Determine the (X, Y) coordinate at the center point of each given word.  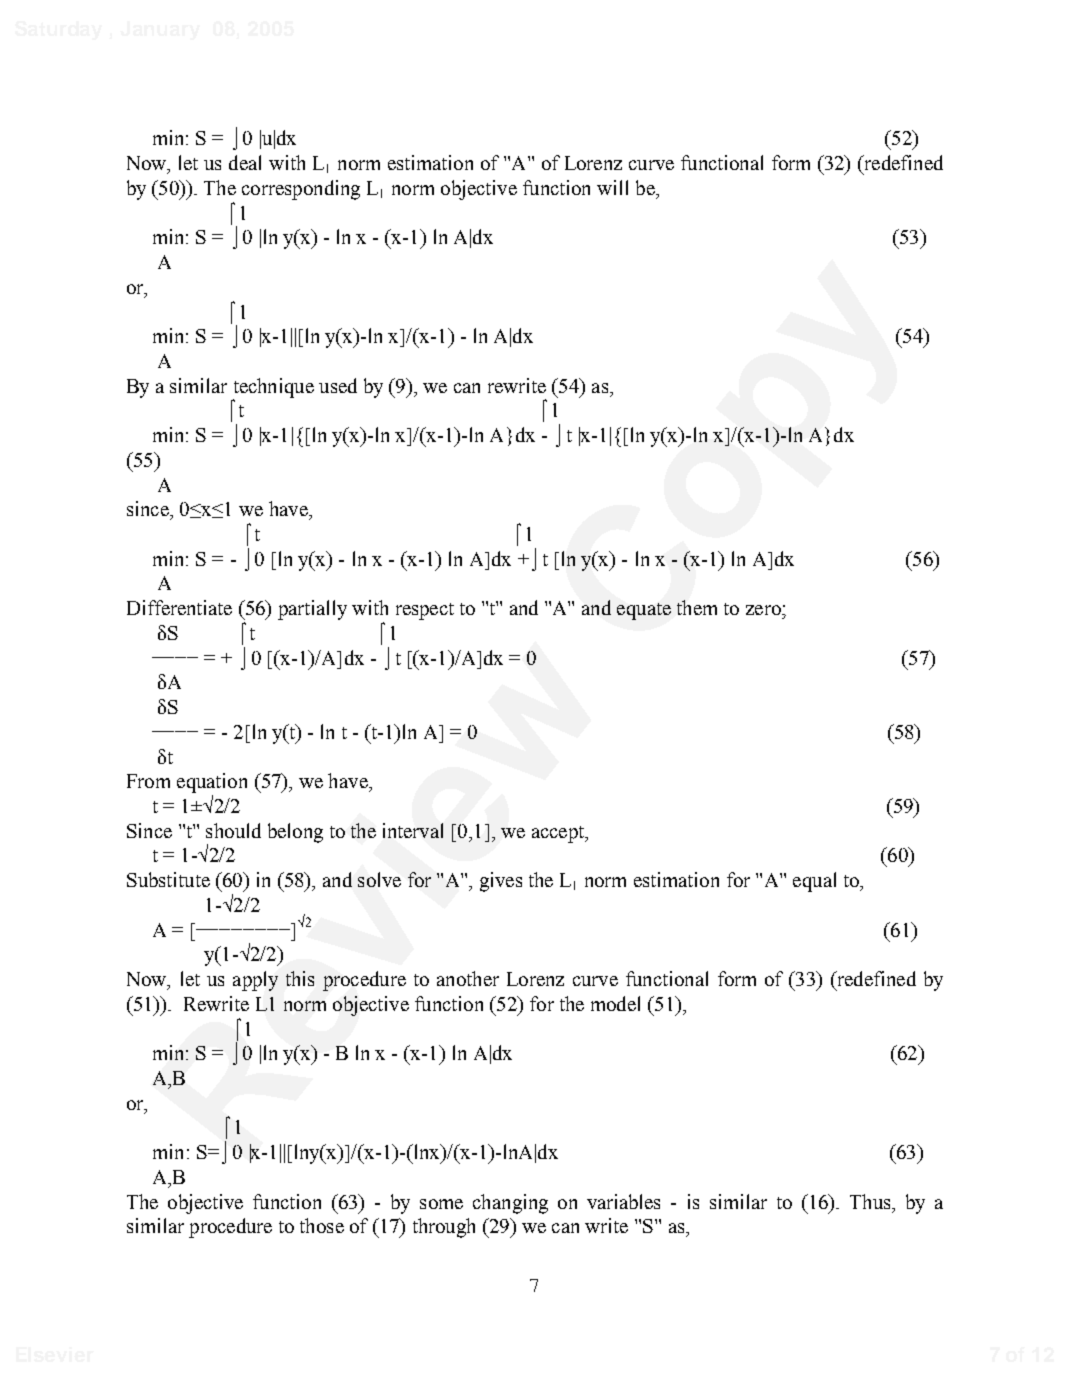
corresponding (301, 190)
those (322, 1225)
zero (764, 610)
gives (501, 882)
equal (814, 882)
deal (245, 162)
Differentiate (179, 607)
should (233, 830)
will (612, 187)
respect (425, 611)
